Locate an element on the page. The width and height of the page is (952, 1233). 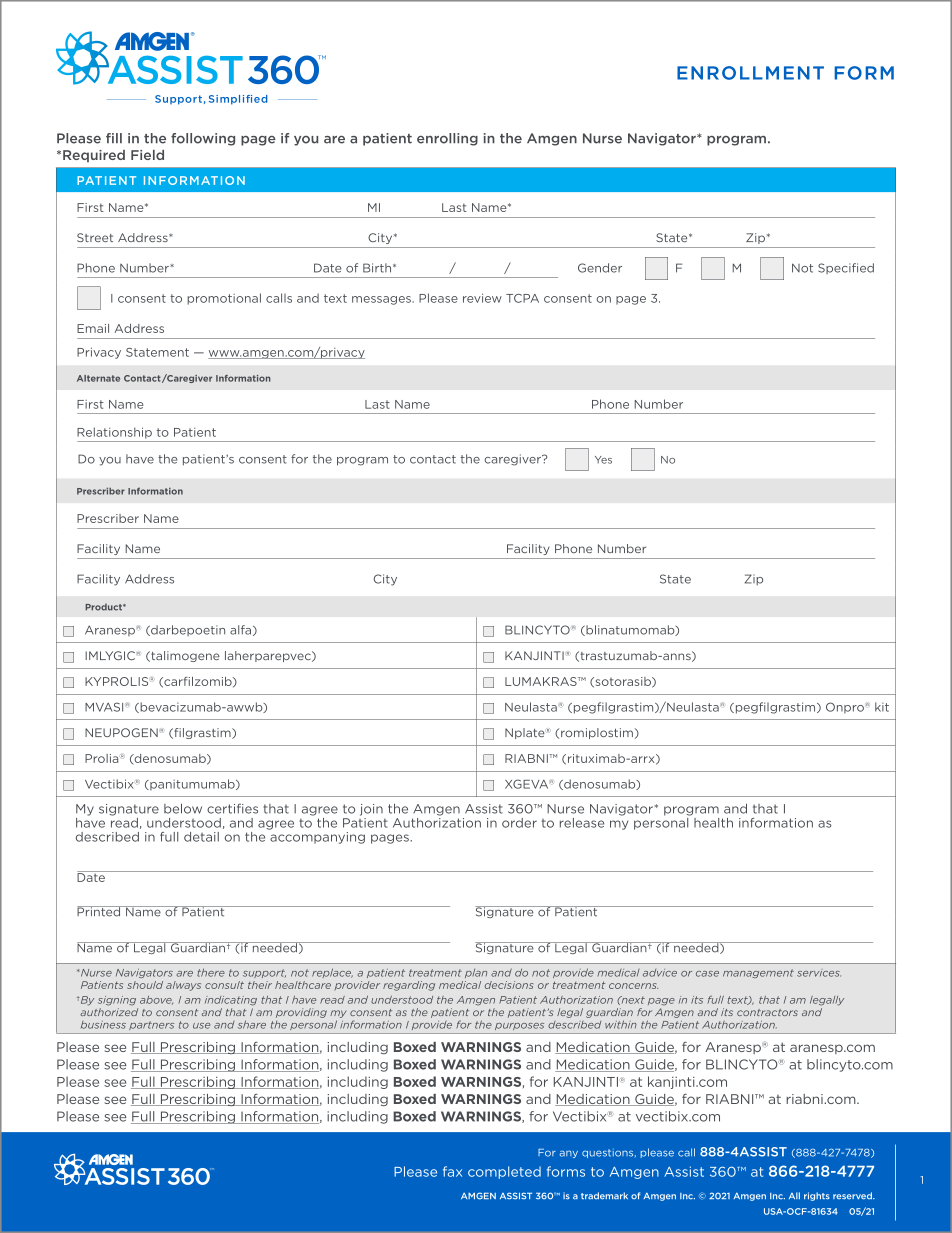
order is located at coordinates (519, 823).
